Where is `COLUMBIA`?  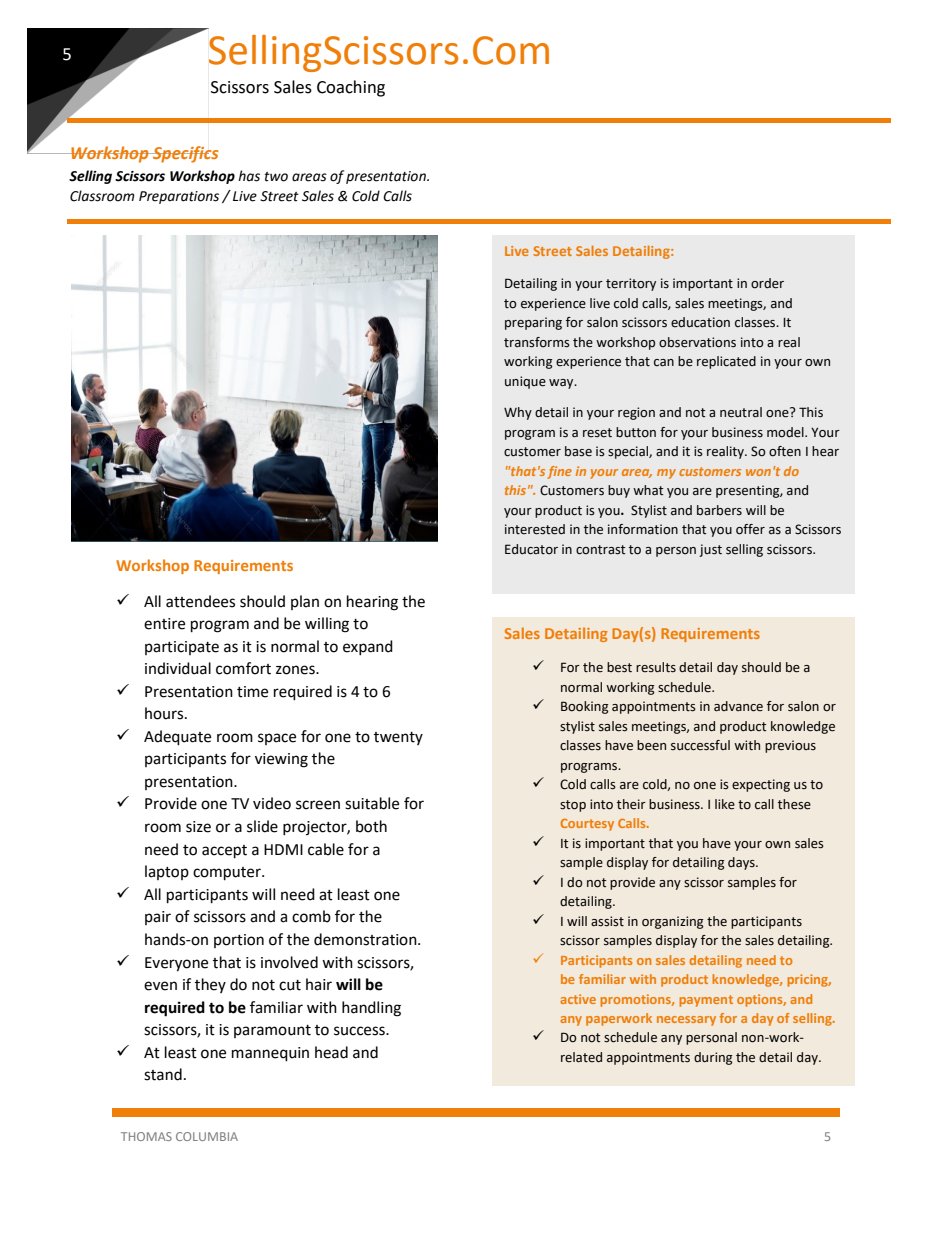 COLUMBIA is located at coordinates (207, 1136).
